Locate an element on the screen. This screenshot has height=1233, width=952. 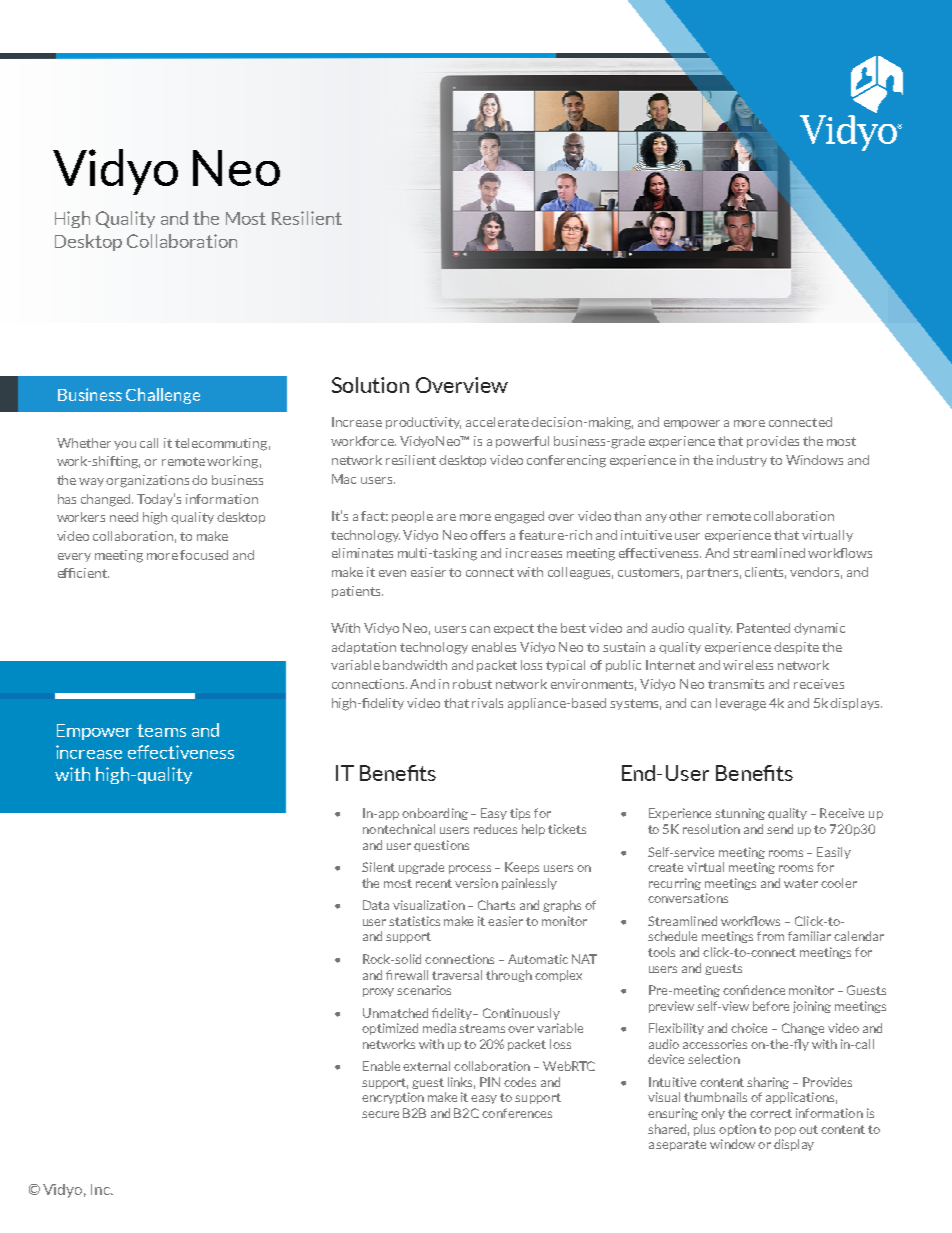
industry is located at coordinates (742, 461).
